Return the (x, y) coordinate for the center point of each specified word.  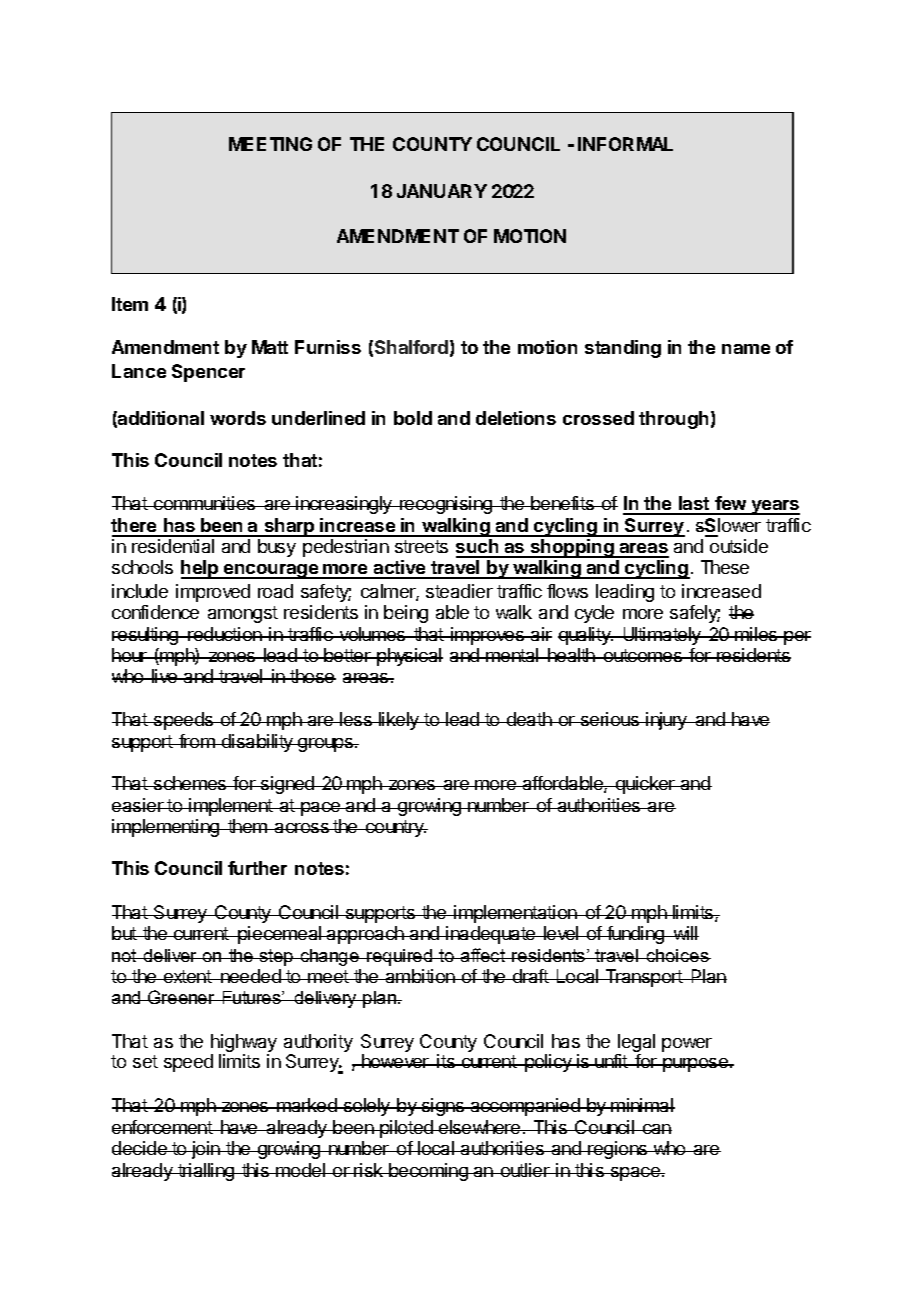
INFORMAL (625, 144)
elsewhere (480, 1127)
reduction (225, 634)
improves (488, 636)
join (205, 1150)
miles (757, 634)
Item (130, 304)
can (656, 1129)
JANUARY (442, 191)
